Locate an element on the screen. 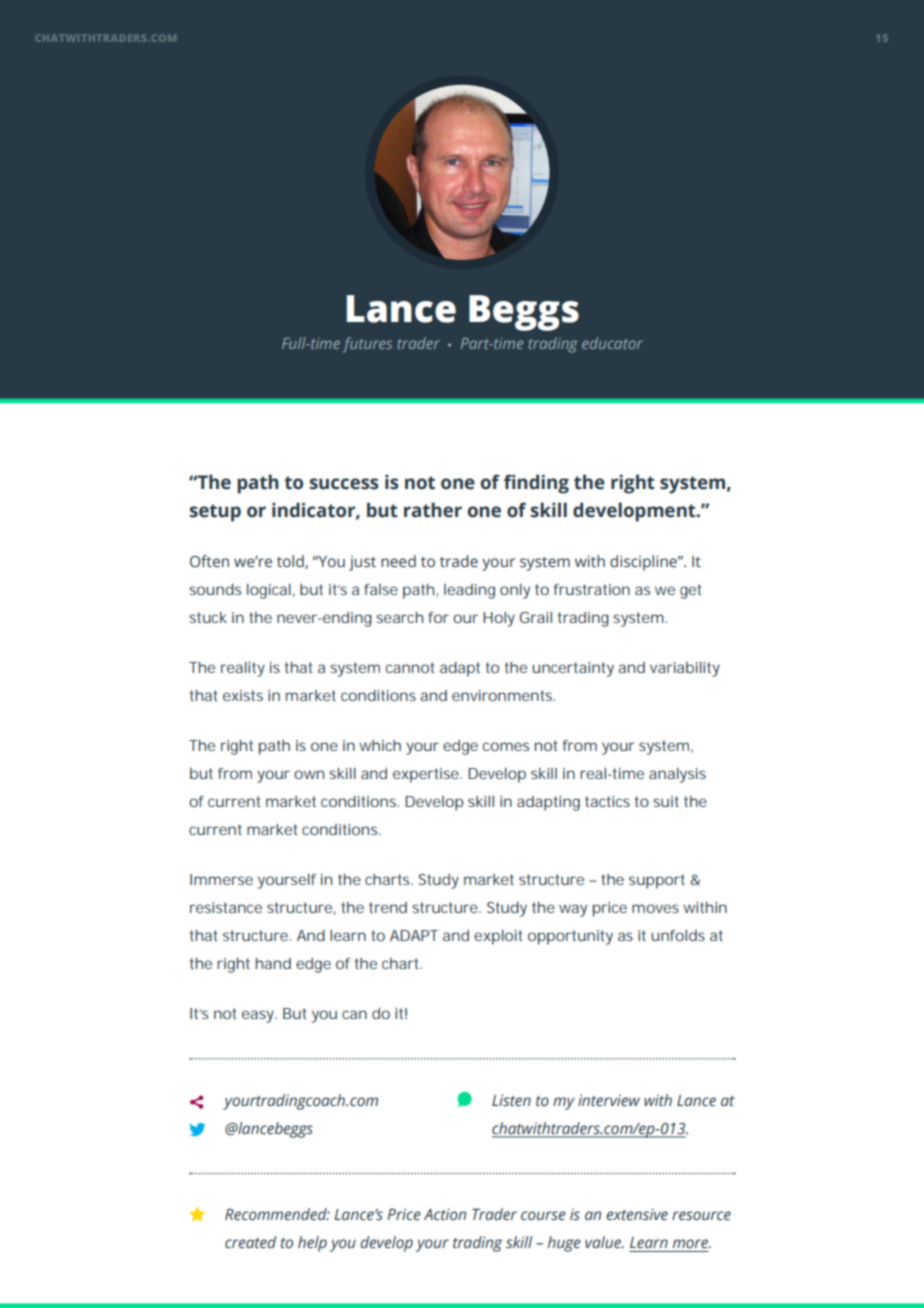 Image resolution: width=924 pixels, height=1308 pixels. exploit is located at coordinates (498, 937).
